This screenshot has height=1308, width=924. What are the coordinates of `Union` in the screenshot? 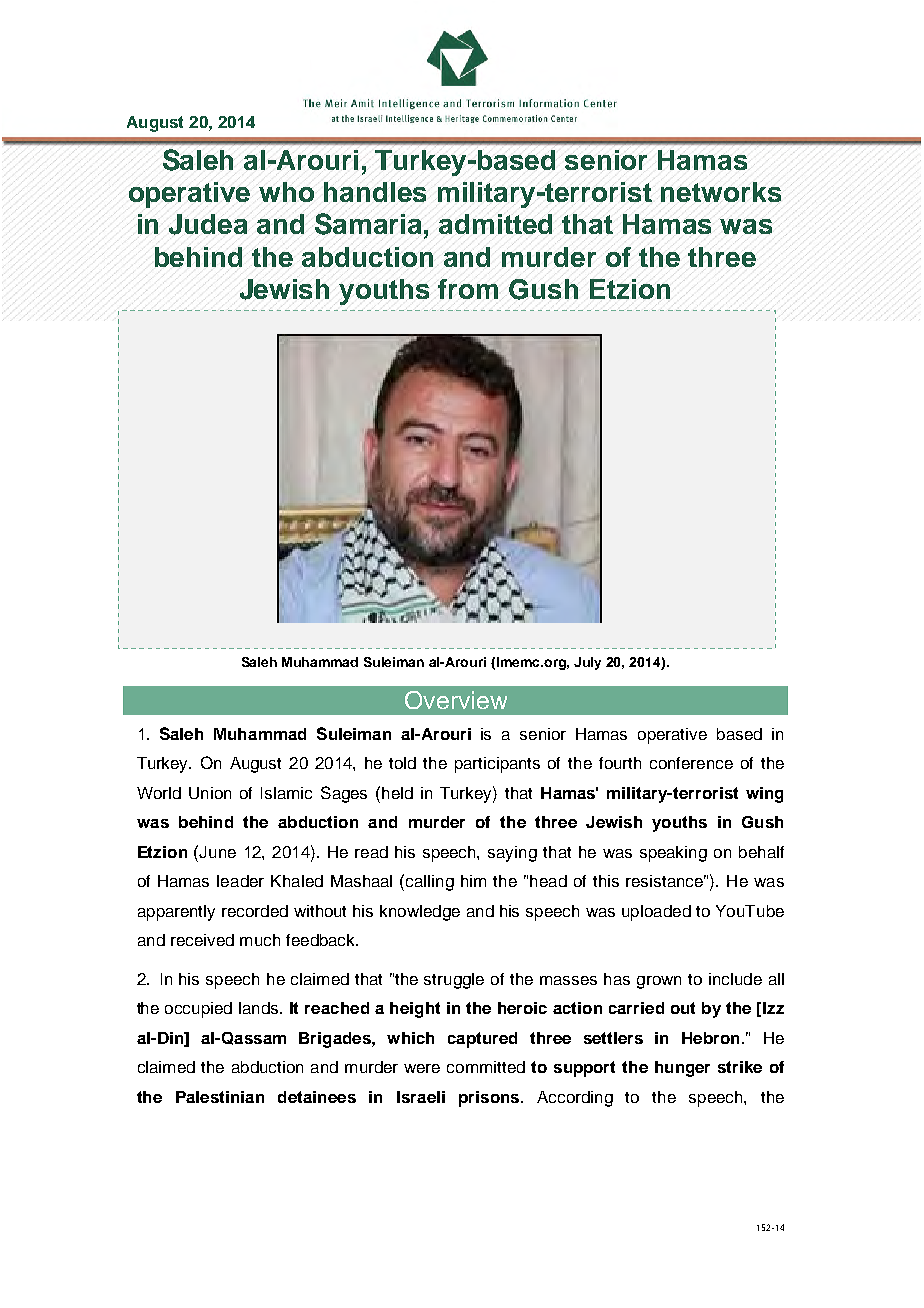 It's located at (210, 793).
